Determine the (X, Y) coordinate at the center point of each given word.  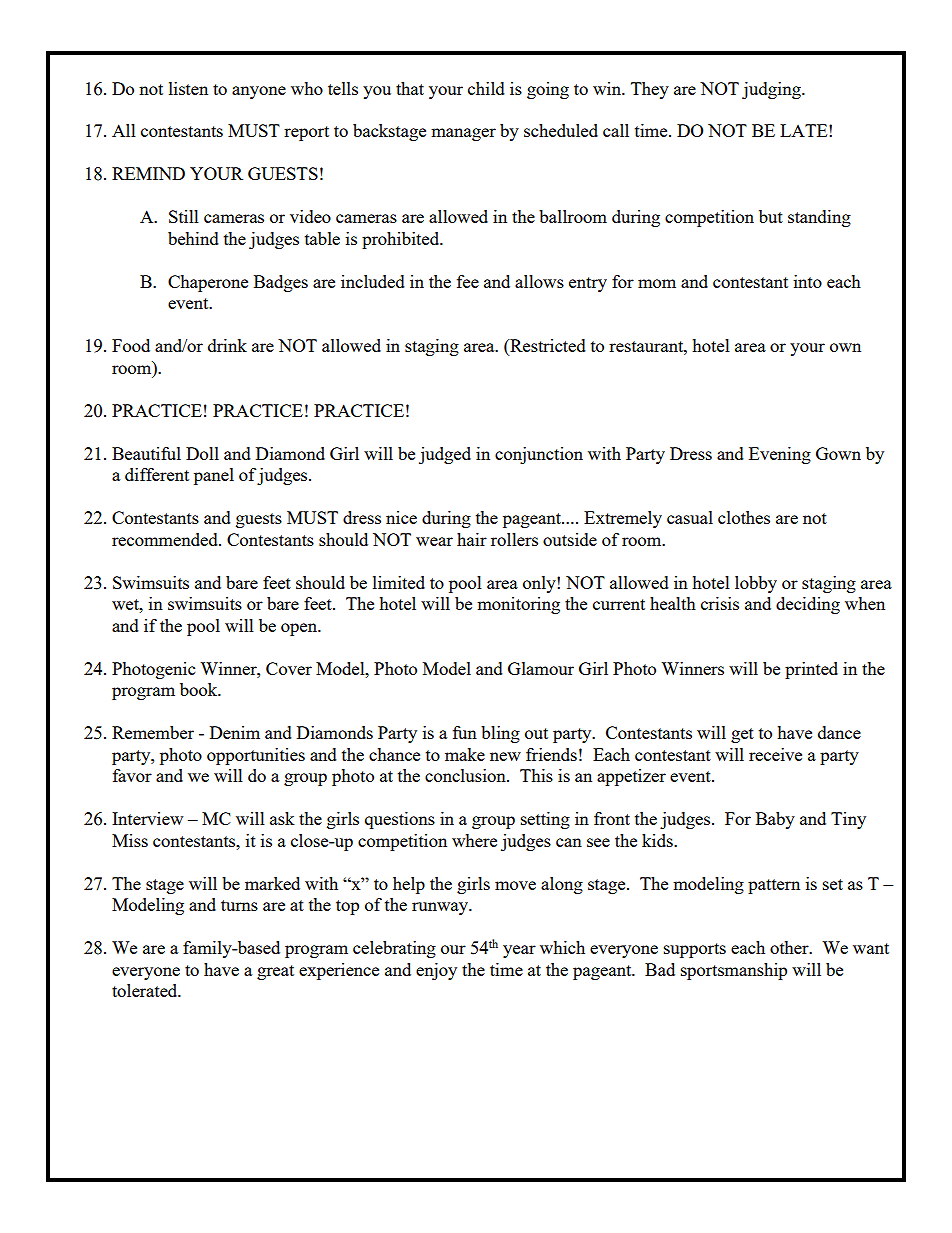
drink (227, 345)
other (790, 947)
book (200, 689)
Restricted (547, 347)
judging (772, 90)
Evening (780, 455)
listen (188, 88)
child (486, 88)
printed (811, 670)
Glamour (541, 668)
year (519, 951)
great (275, 972)
